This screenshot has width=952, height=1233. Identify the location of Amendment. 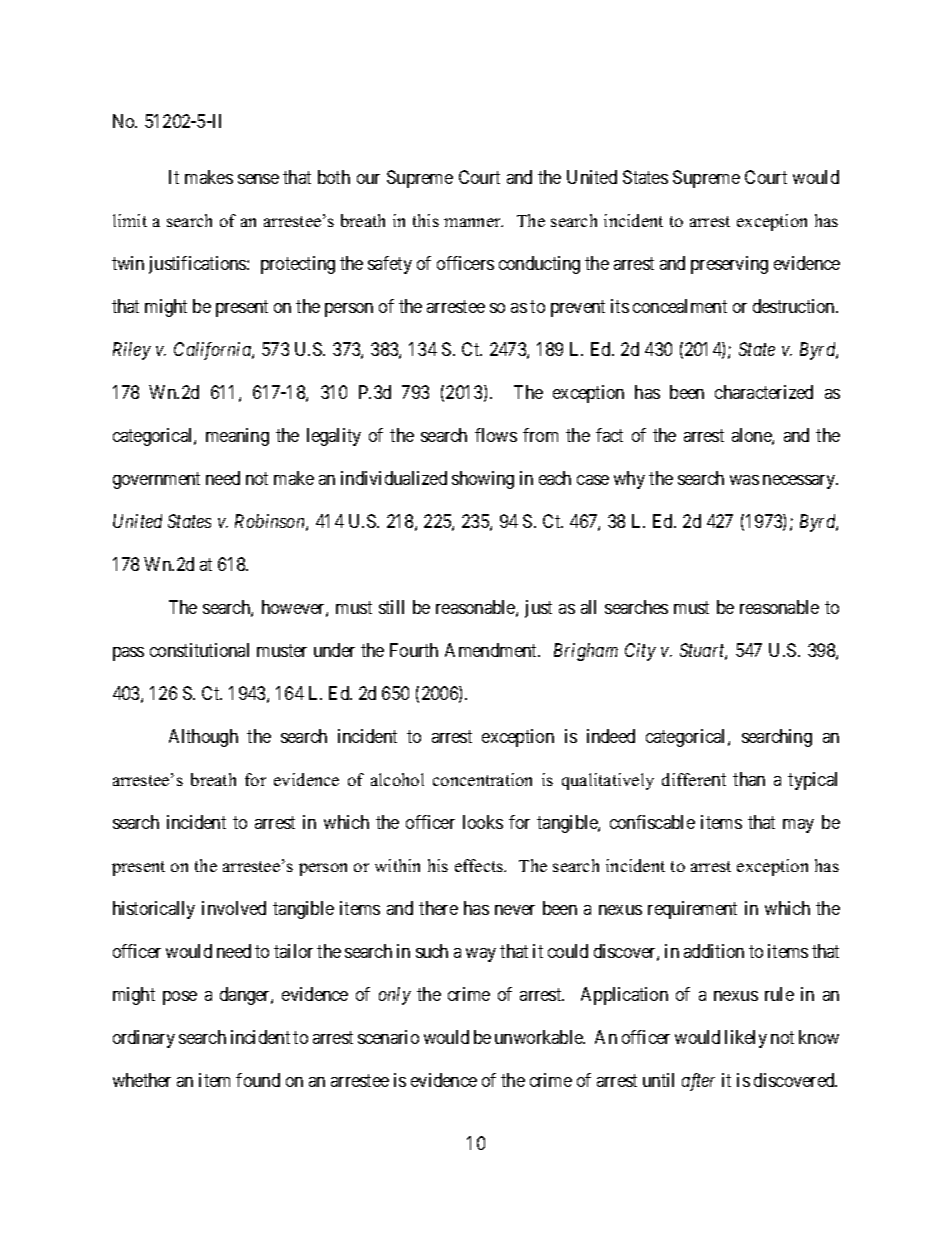
(492, 650).
